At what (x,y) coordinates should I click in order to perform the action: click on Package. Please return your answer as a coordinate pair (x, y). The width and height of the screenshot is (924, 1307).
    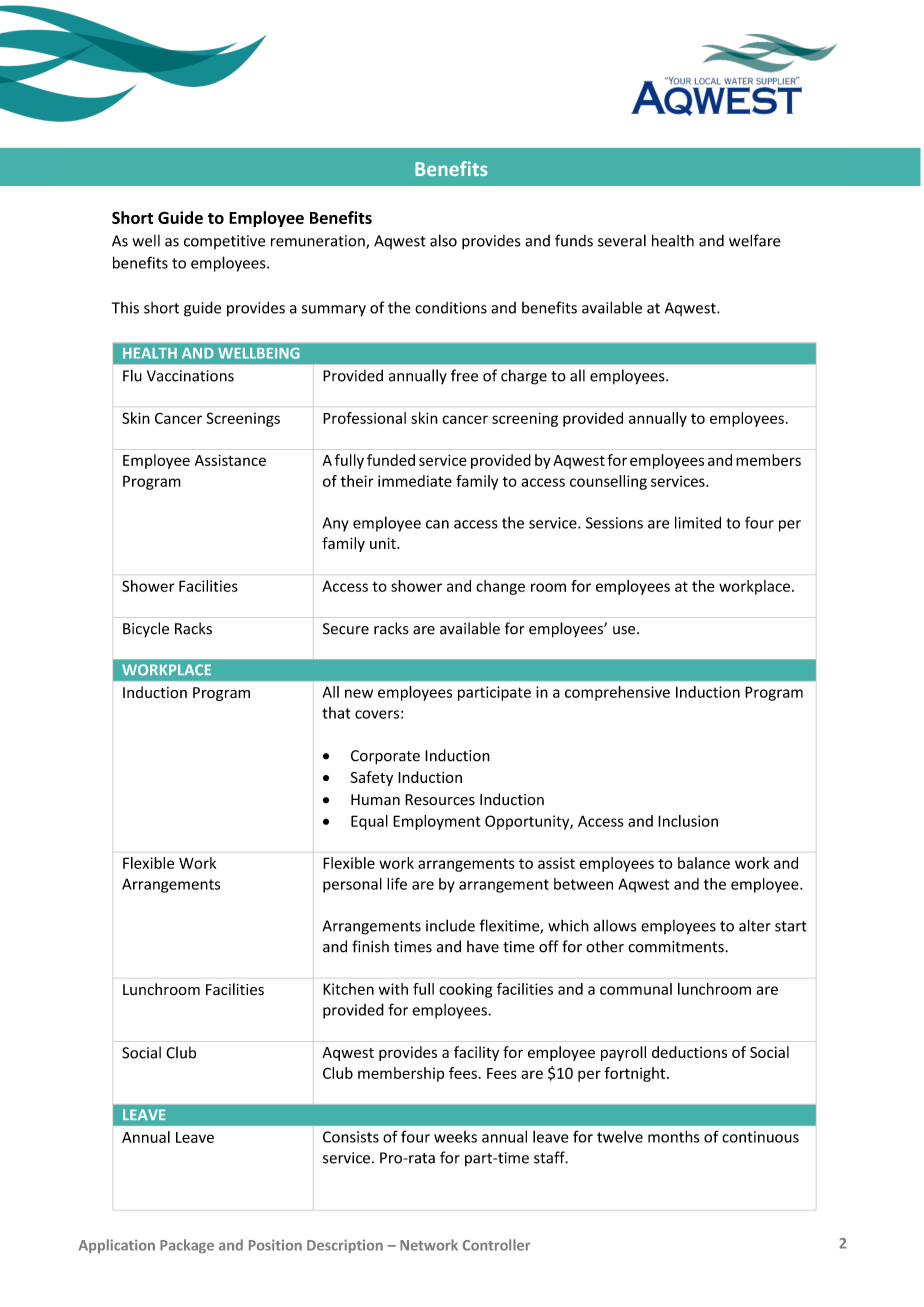
    Looking at the image, I should click on (187, 1246).
